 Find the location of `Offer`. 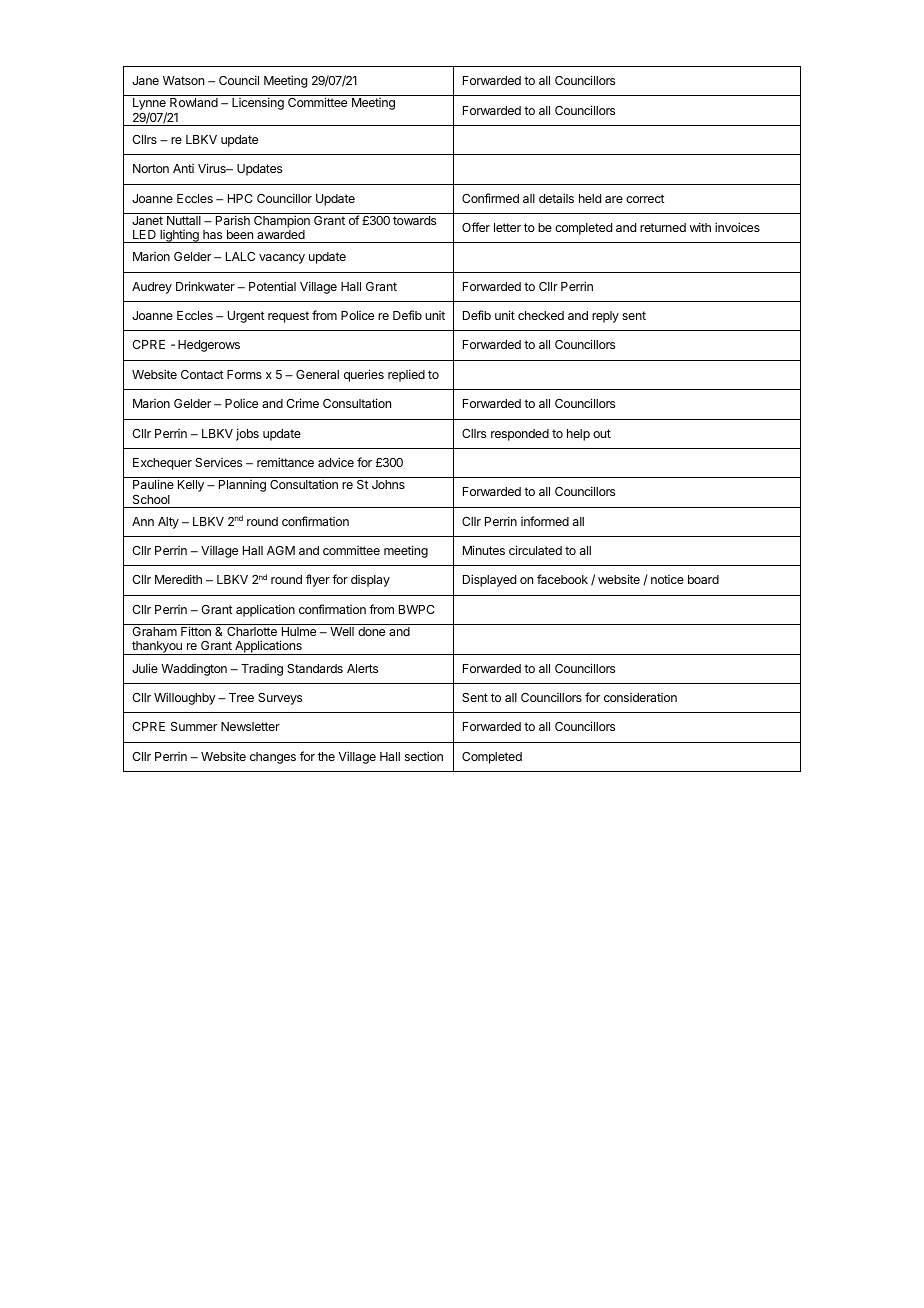

Offer is located at coordinates (476, 227).
